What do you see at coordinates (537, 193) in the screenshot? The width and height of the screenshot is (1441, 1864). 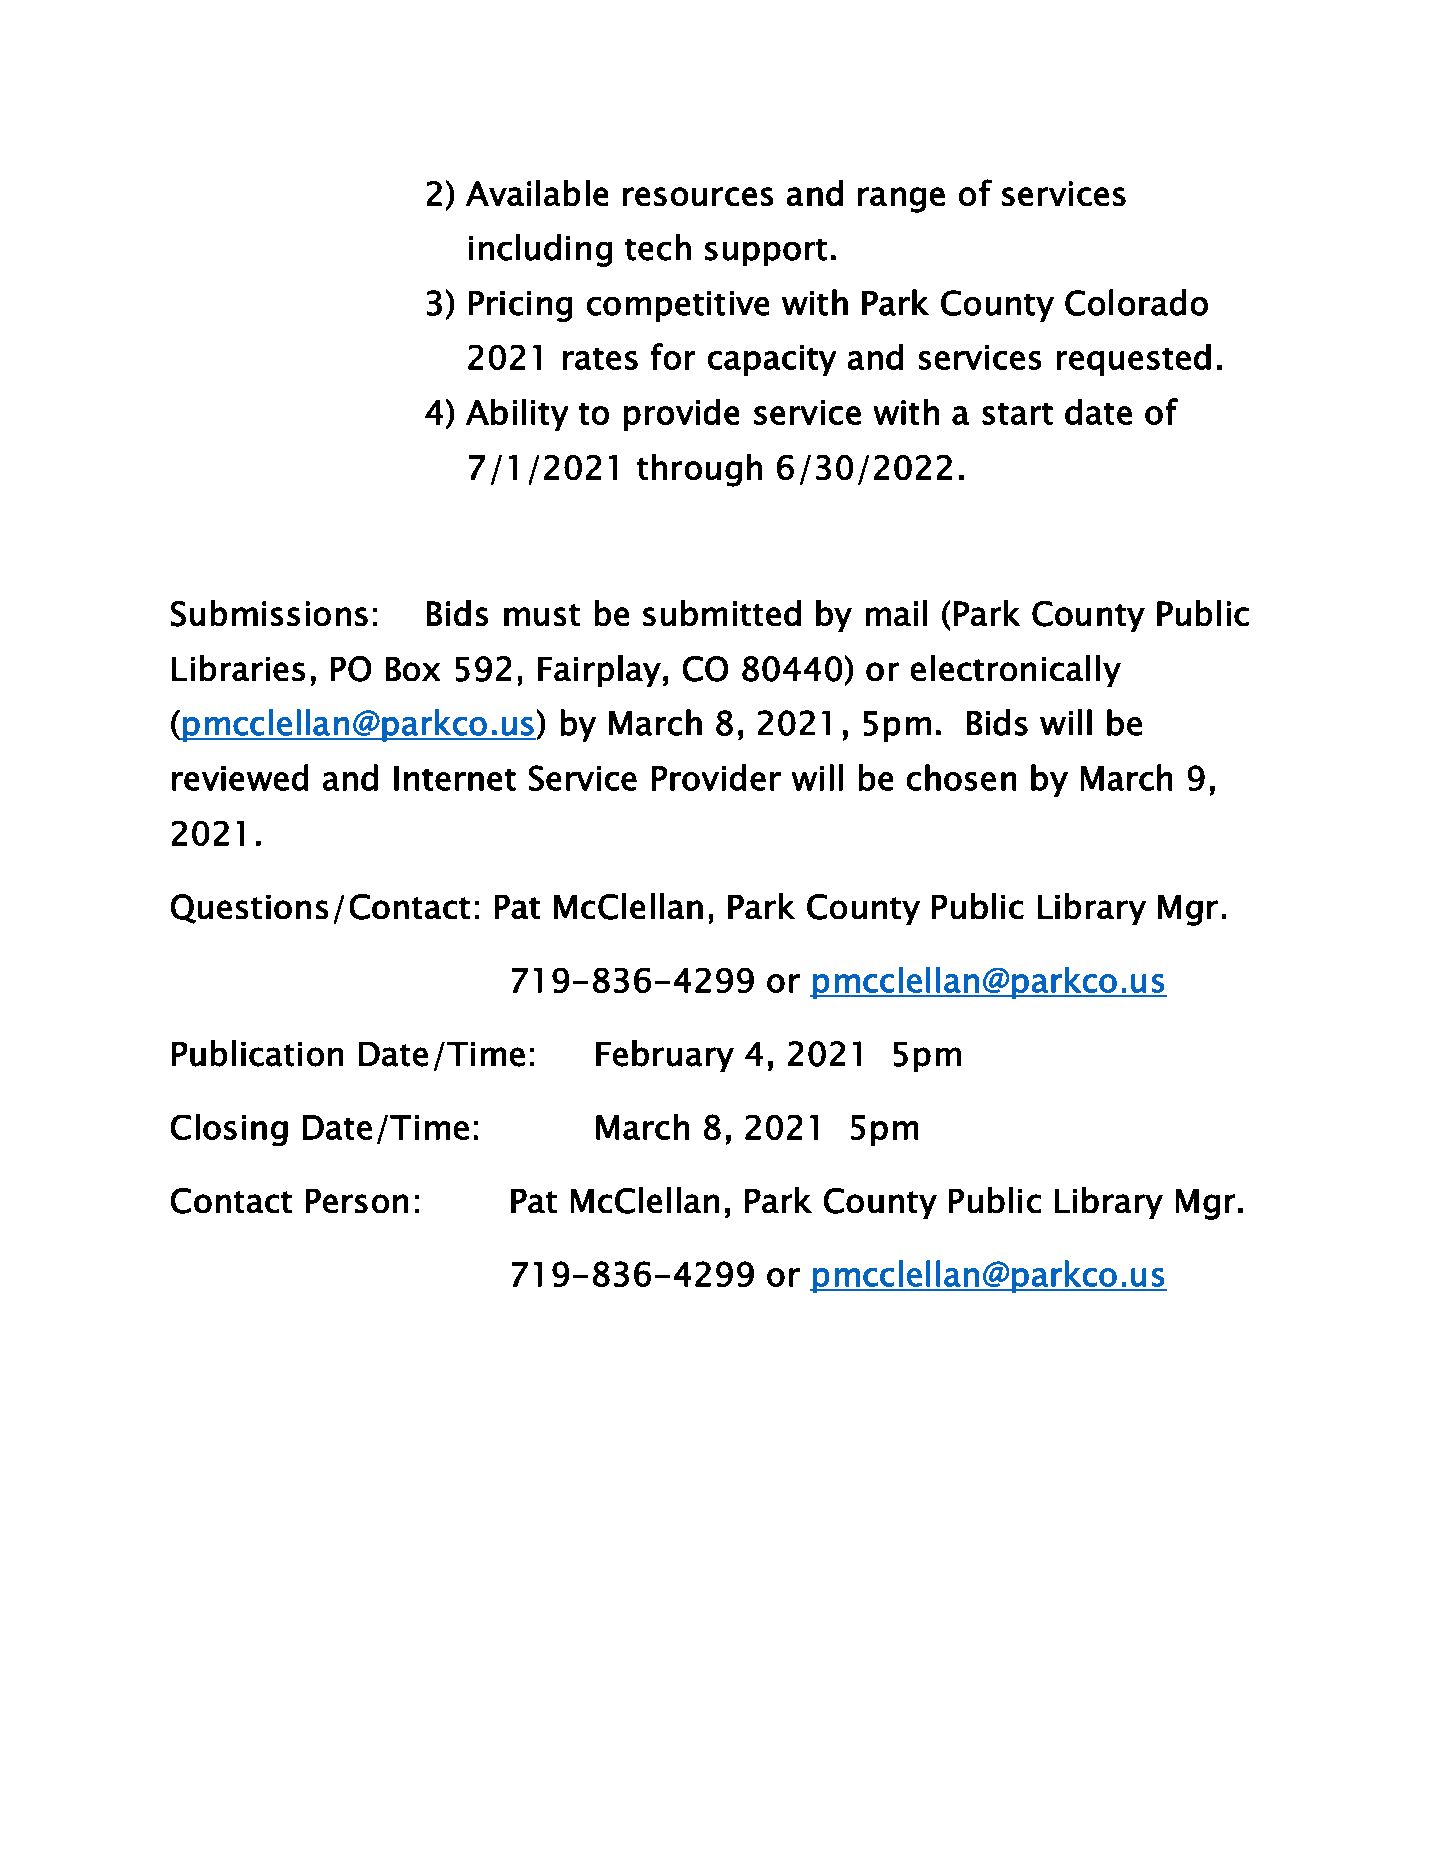 I see `Available` at bounding box center [537, 193].
